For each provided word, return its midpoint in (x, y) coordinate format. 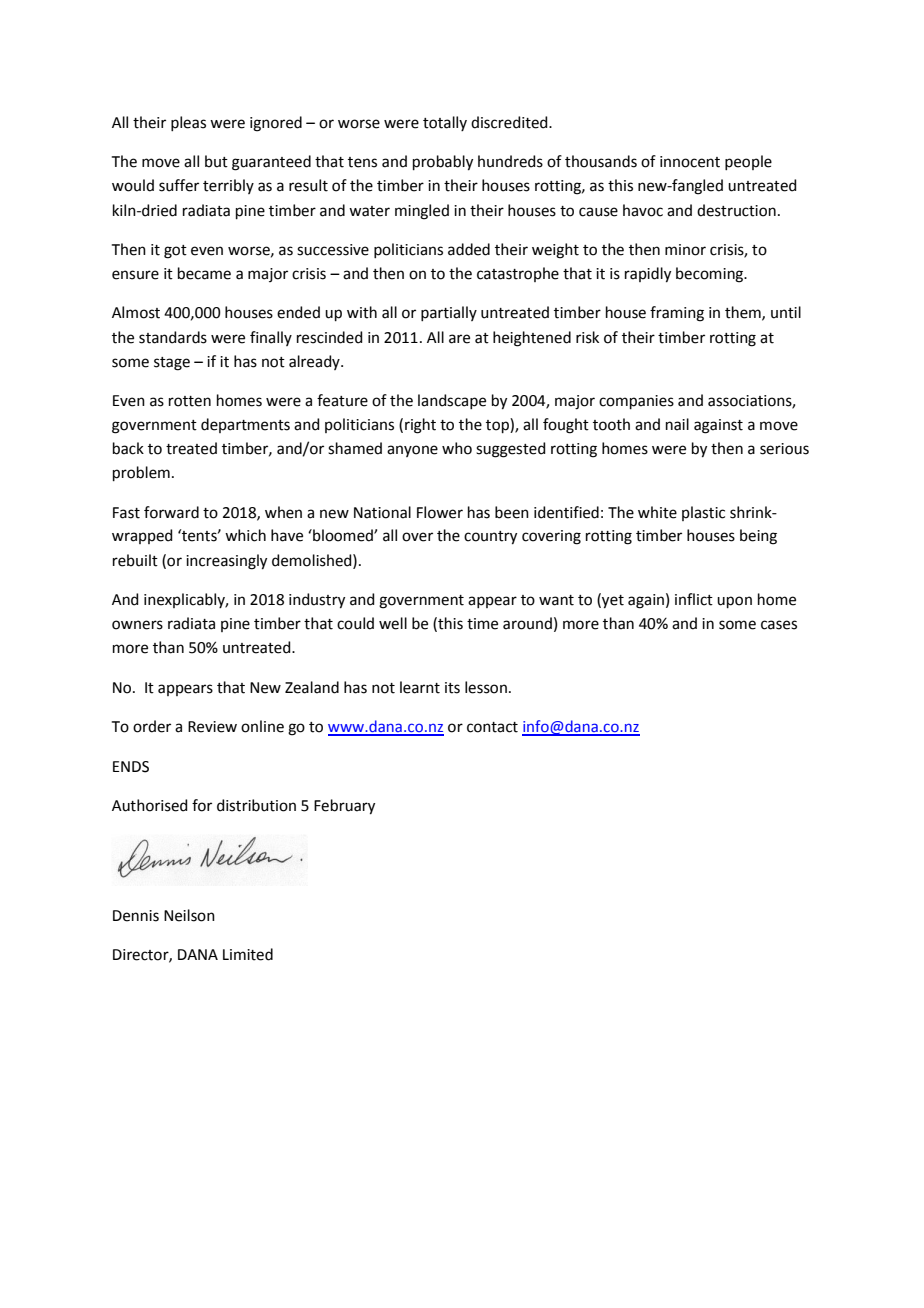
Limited (248, 954)
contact (492, 727)
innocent (690, 162)
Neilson (189, 915)
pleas (188, 123)
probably (443, 163)
